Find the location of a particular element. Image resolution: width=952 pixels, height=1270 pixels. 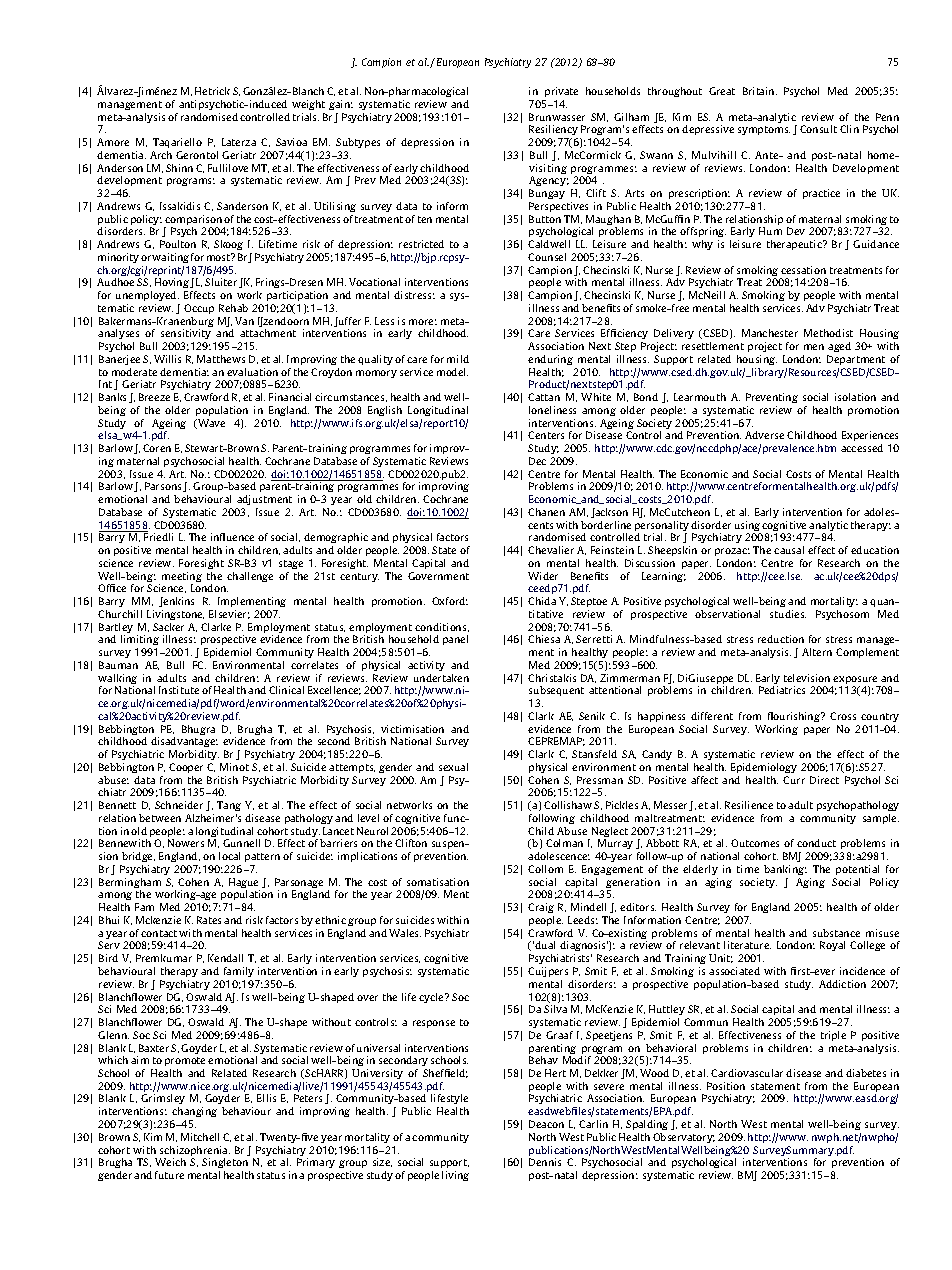

Mitchell is located at coordinates (200, 1137).
